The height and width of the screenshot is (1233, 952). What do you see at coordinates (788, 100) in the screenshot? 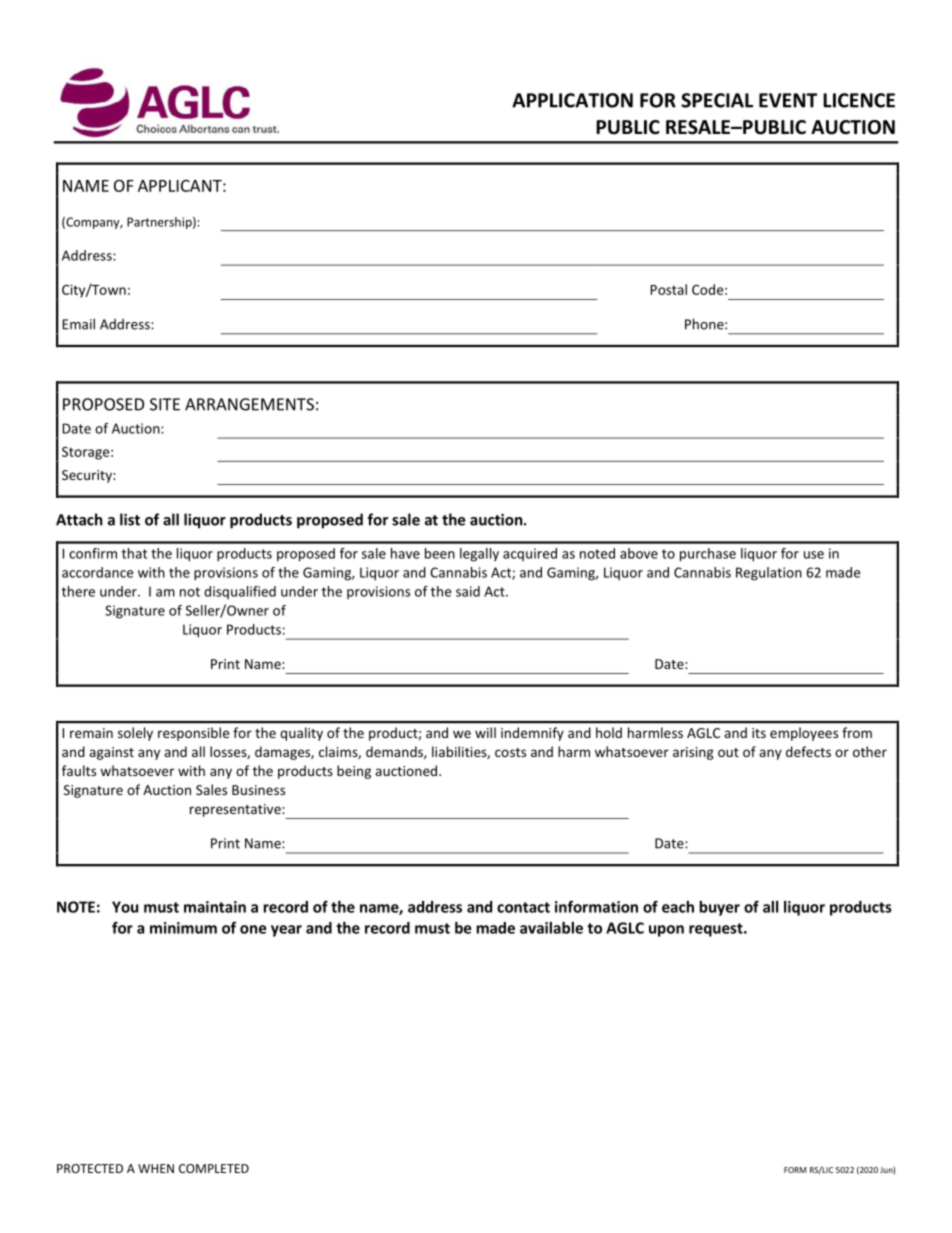
I see `EVENT` at bounding box center [788, 100].
